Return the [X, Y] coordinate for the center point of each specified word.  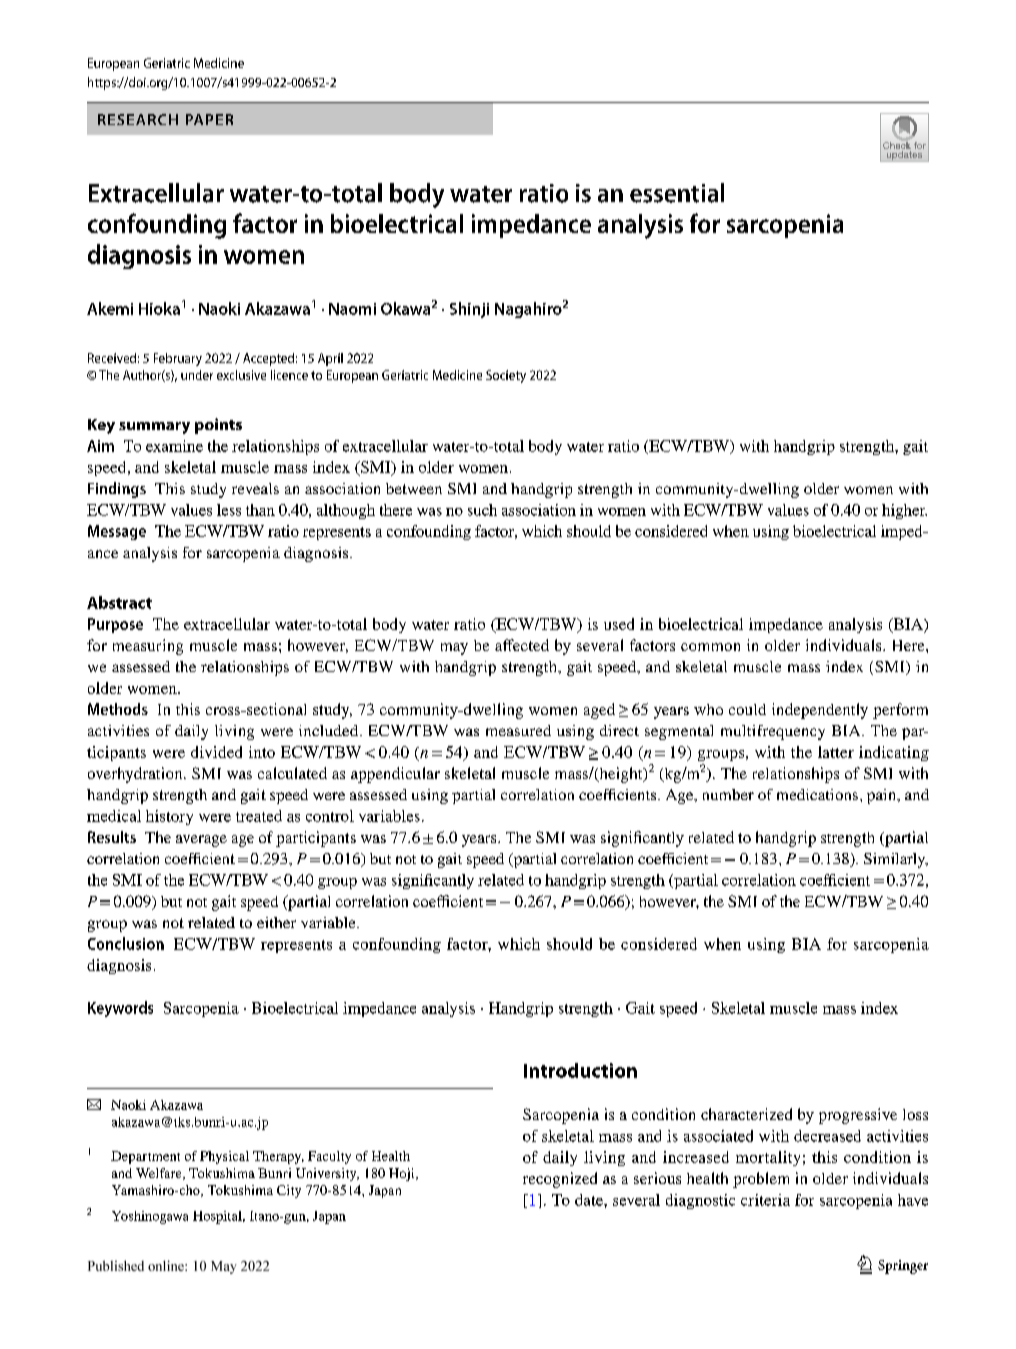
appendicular [395, 775]
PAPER [209, 119]
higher [904, 511]
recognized [560, 1180]
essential [677, 193]
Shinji [469, 310]
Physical [224, 1157]
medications [817, 794]
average [201, 841]
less [229, 510]
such [482, 510]
